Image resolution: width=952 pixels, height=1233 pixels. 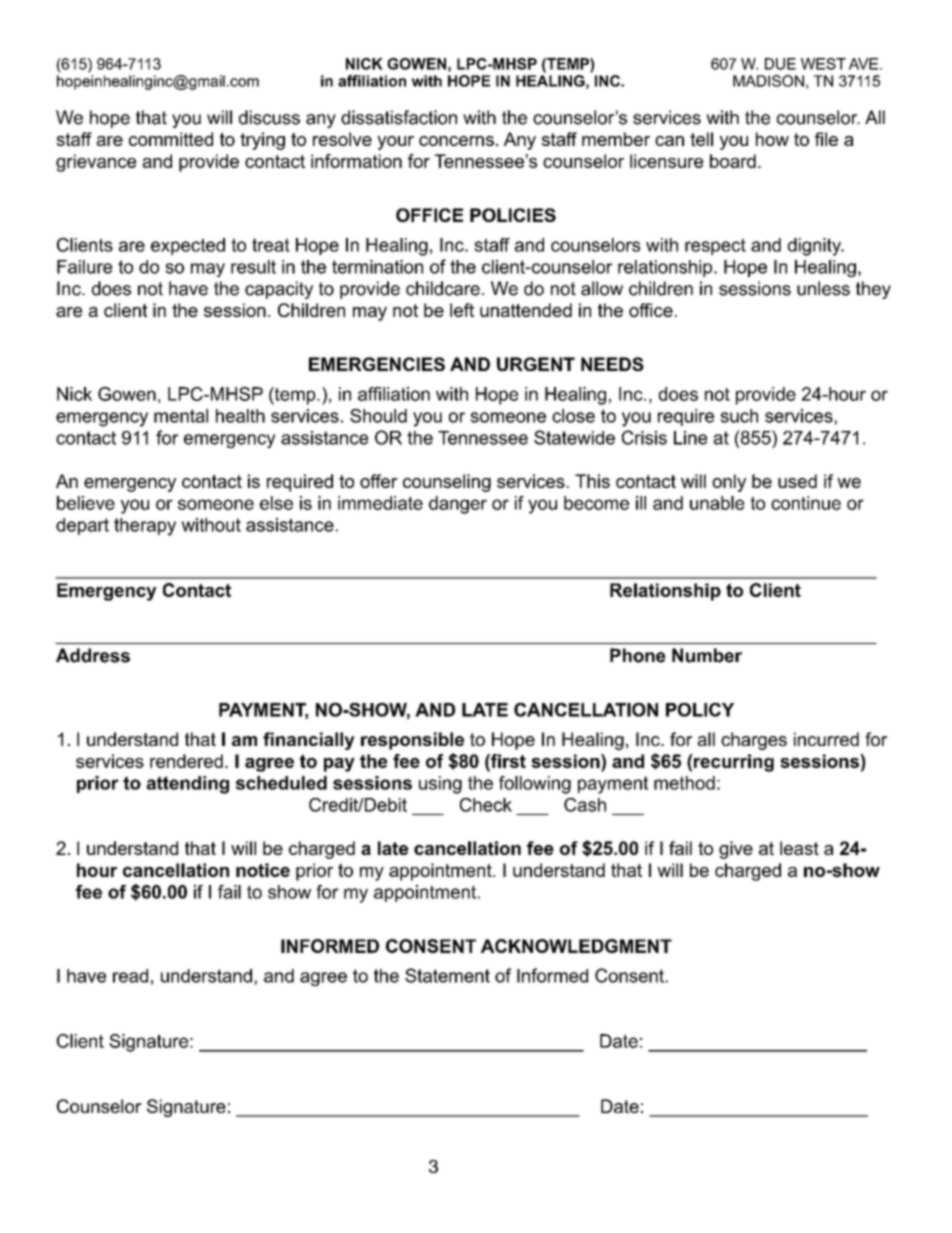 I want to click on continue, so click(x=806, y=503).
